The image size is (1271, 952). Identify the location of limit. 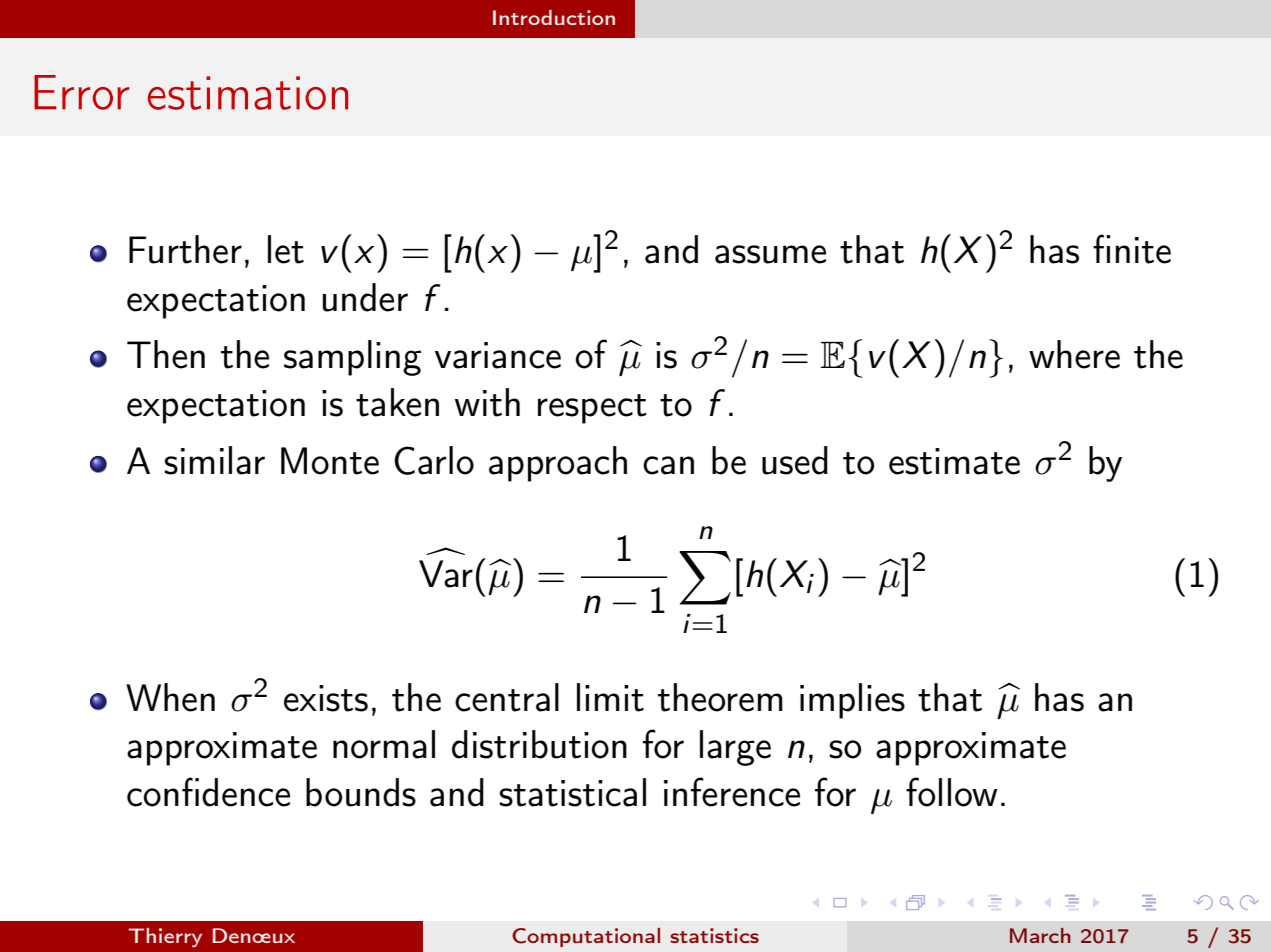
(610, 697).
